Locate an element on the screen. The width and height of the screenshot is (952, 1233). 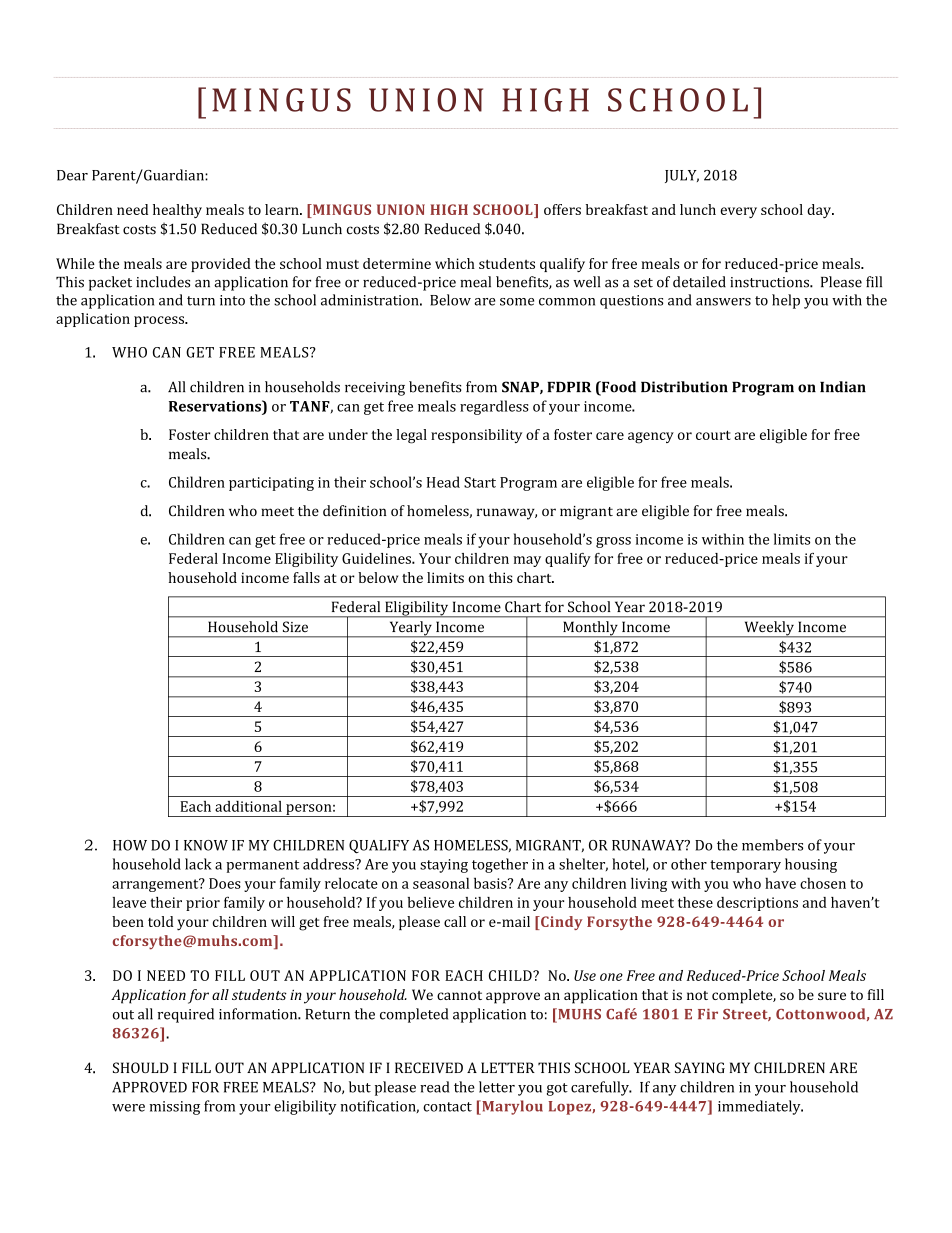
which is located at coordinates (455, 263).
